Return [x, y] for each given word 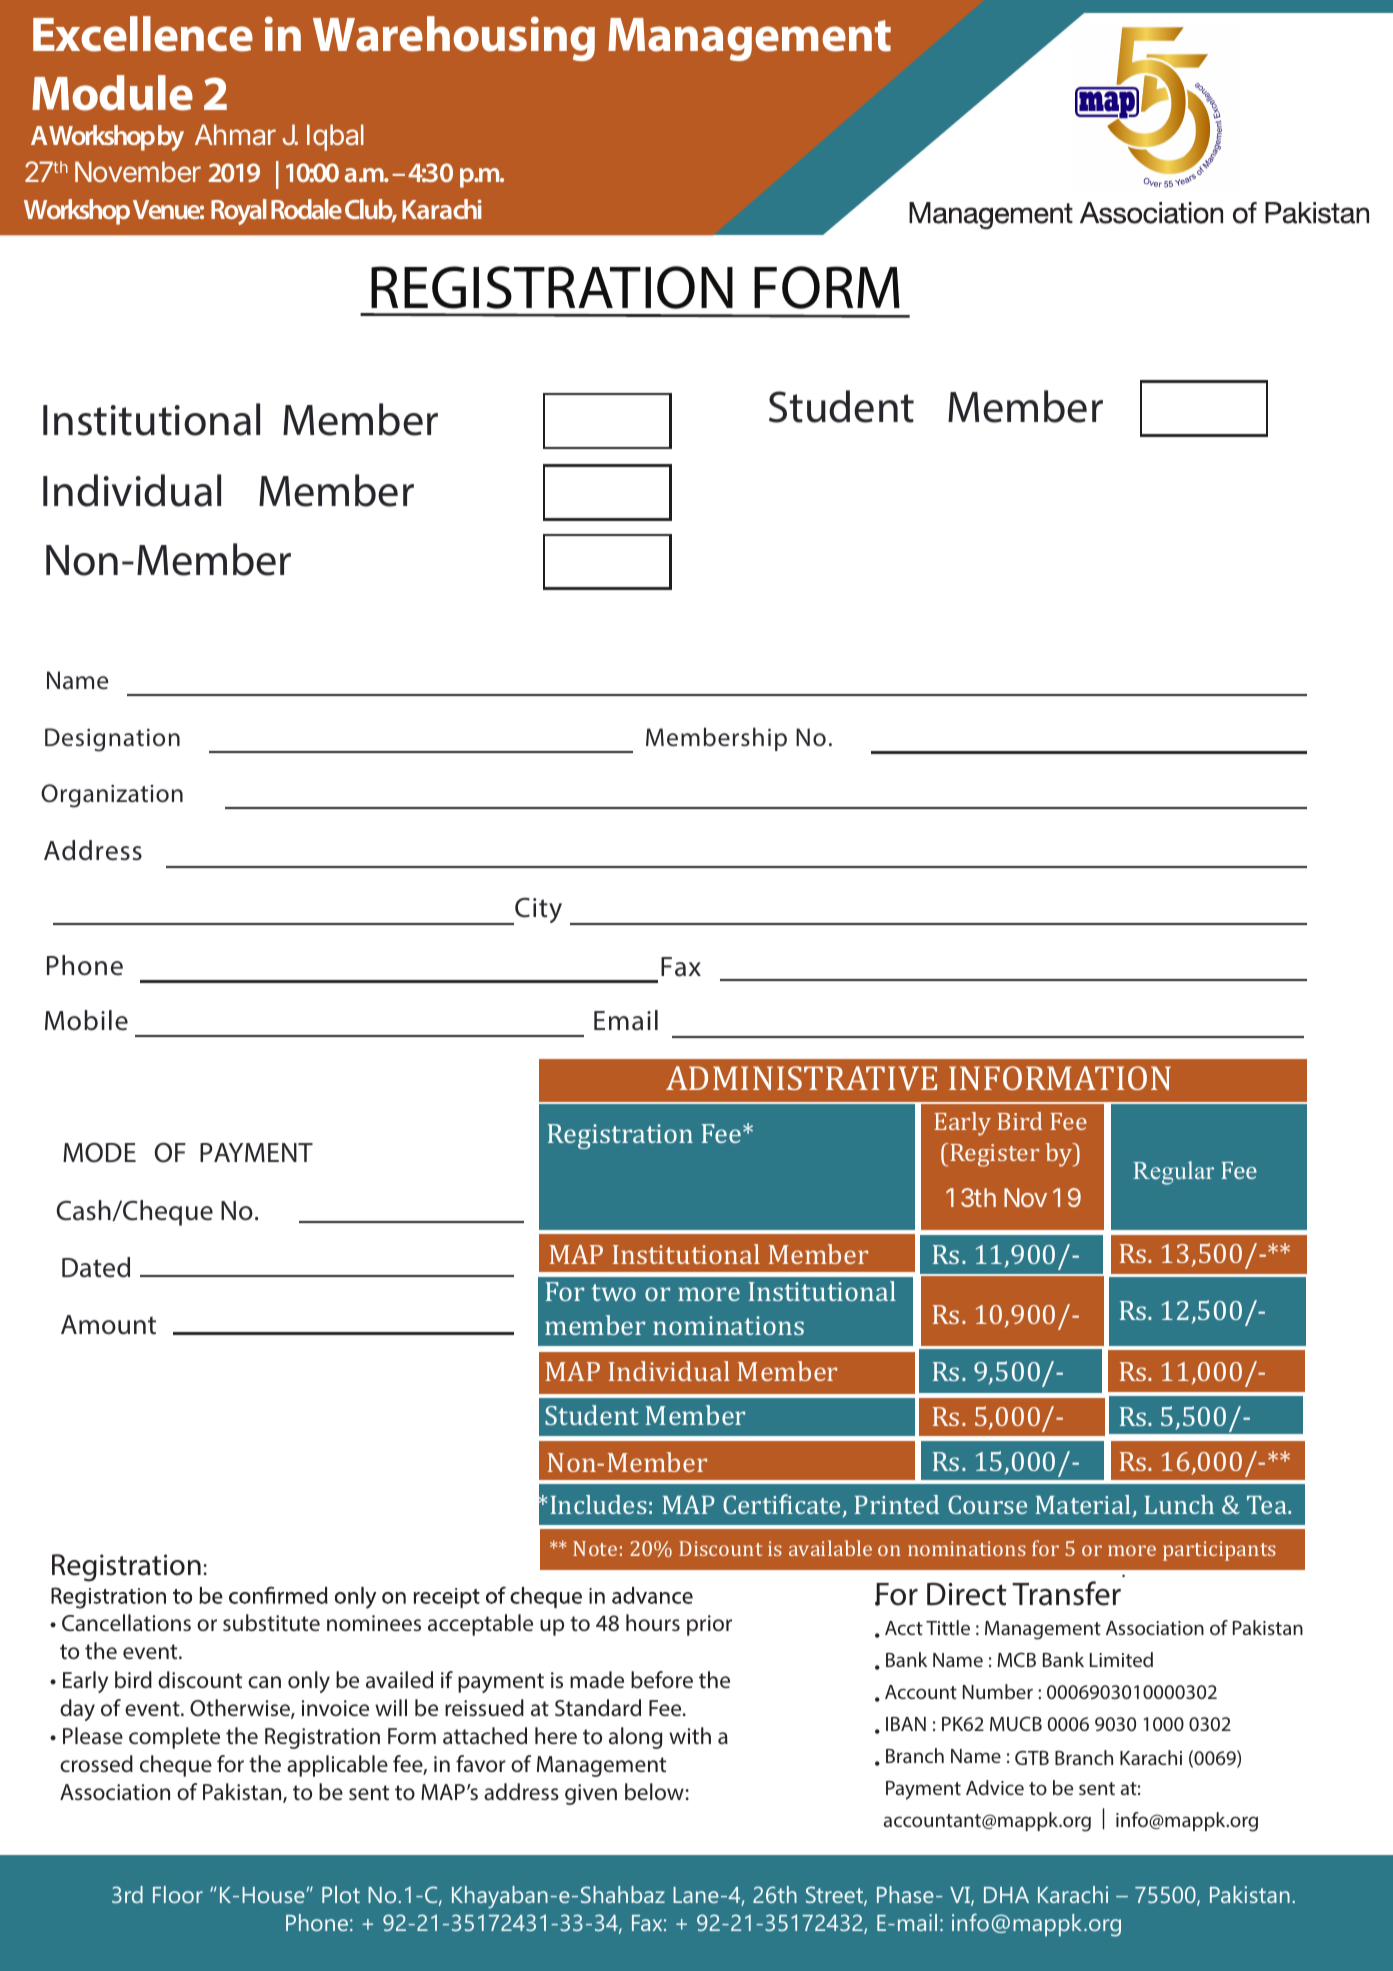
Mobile [86, 1020]
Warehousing [454, 38]
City [537, 911]
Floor [178, 1894]
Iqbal [335, 137]
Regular [1173, 1173]
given [591, 1794]
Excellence [143, 34]
